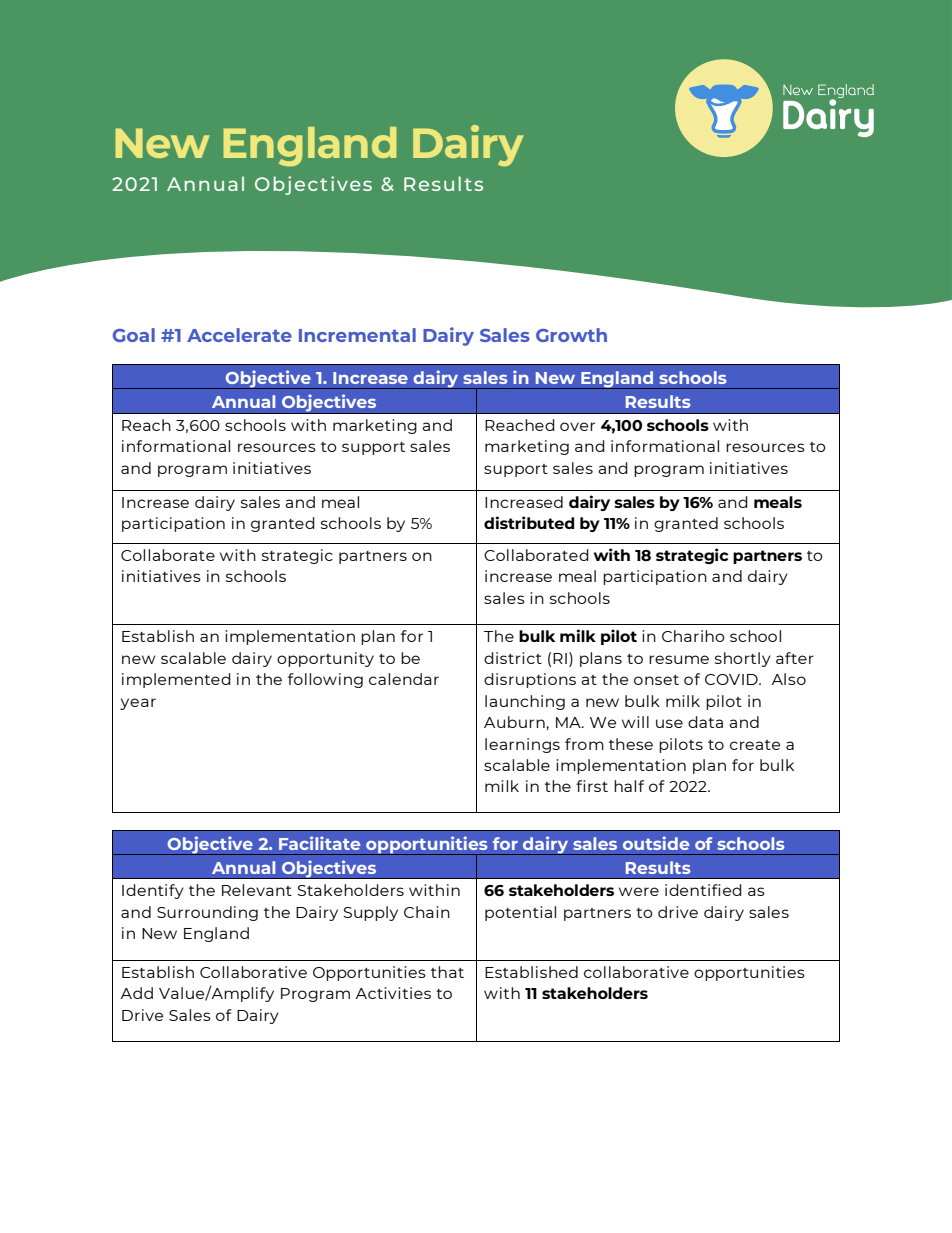 This screenshot has width=952, height=1233. I want to click on distributed, so click(529, 522).
